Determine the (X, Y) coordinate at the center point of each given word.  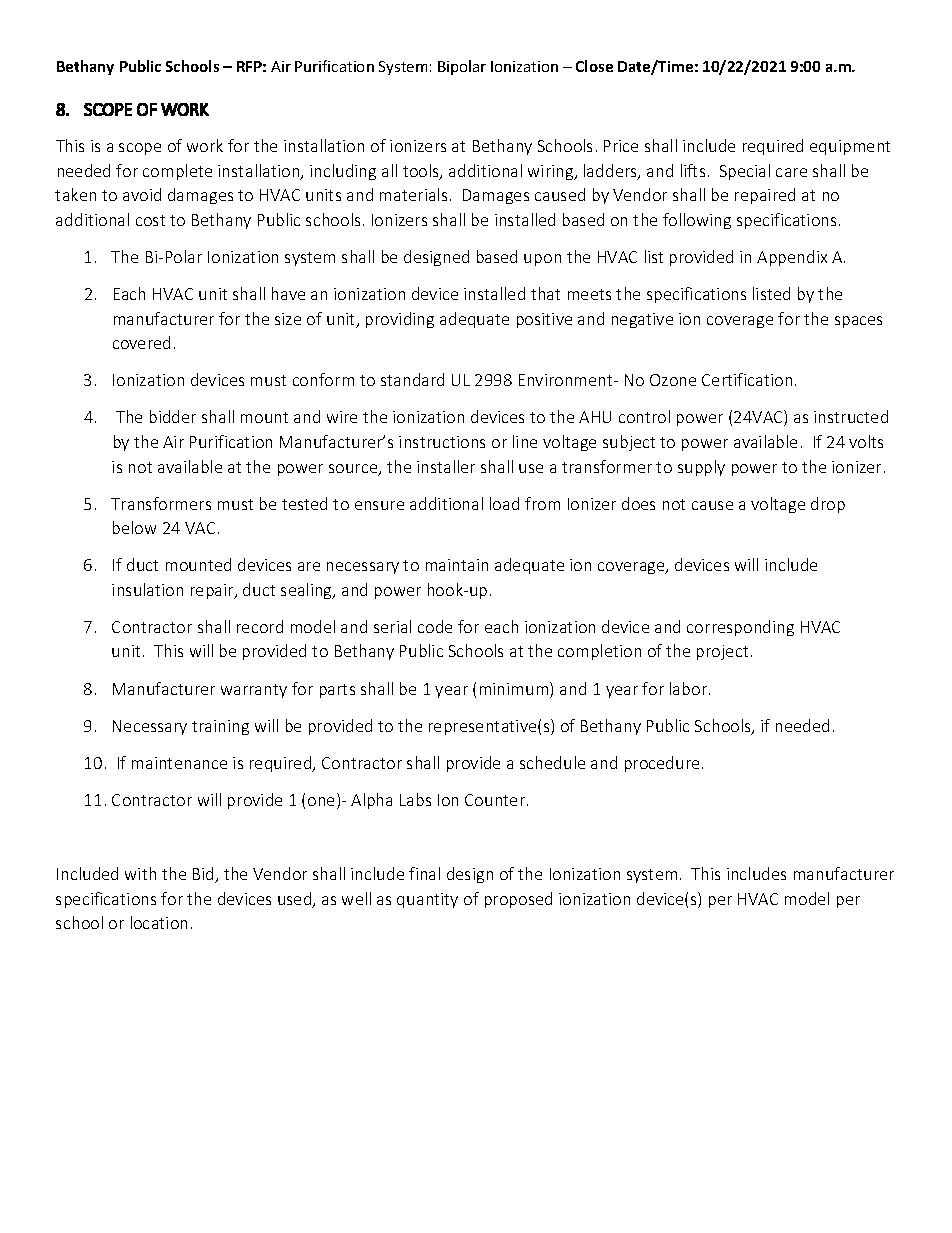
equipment (850, 147)
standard (412, 379)
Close (594, 66)
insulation (147, 589)
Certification (747, 379)
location (159, 922)
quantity (427, 900)
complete (177, 172)
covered (141, 342)
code (435, 626)
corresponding (740, 628)
